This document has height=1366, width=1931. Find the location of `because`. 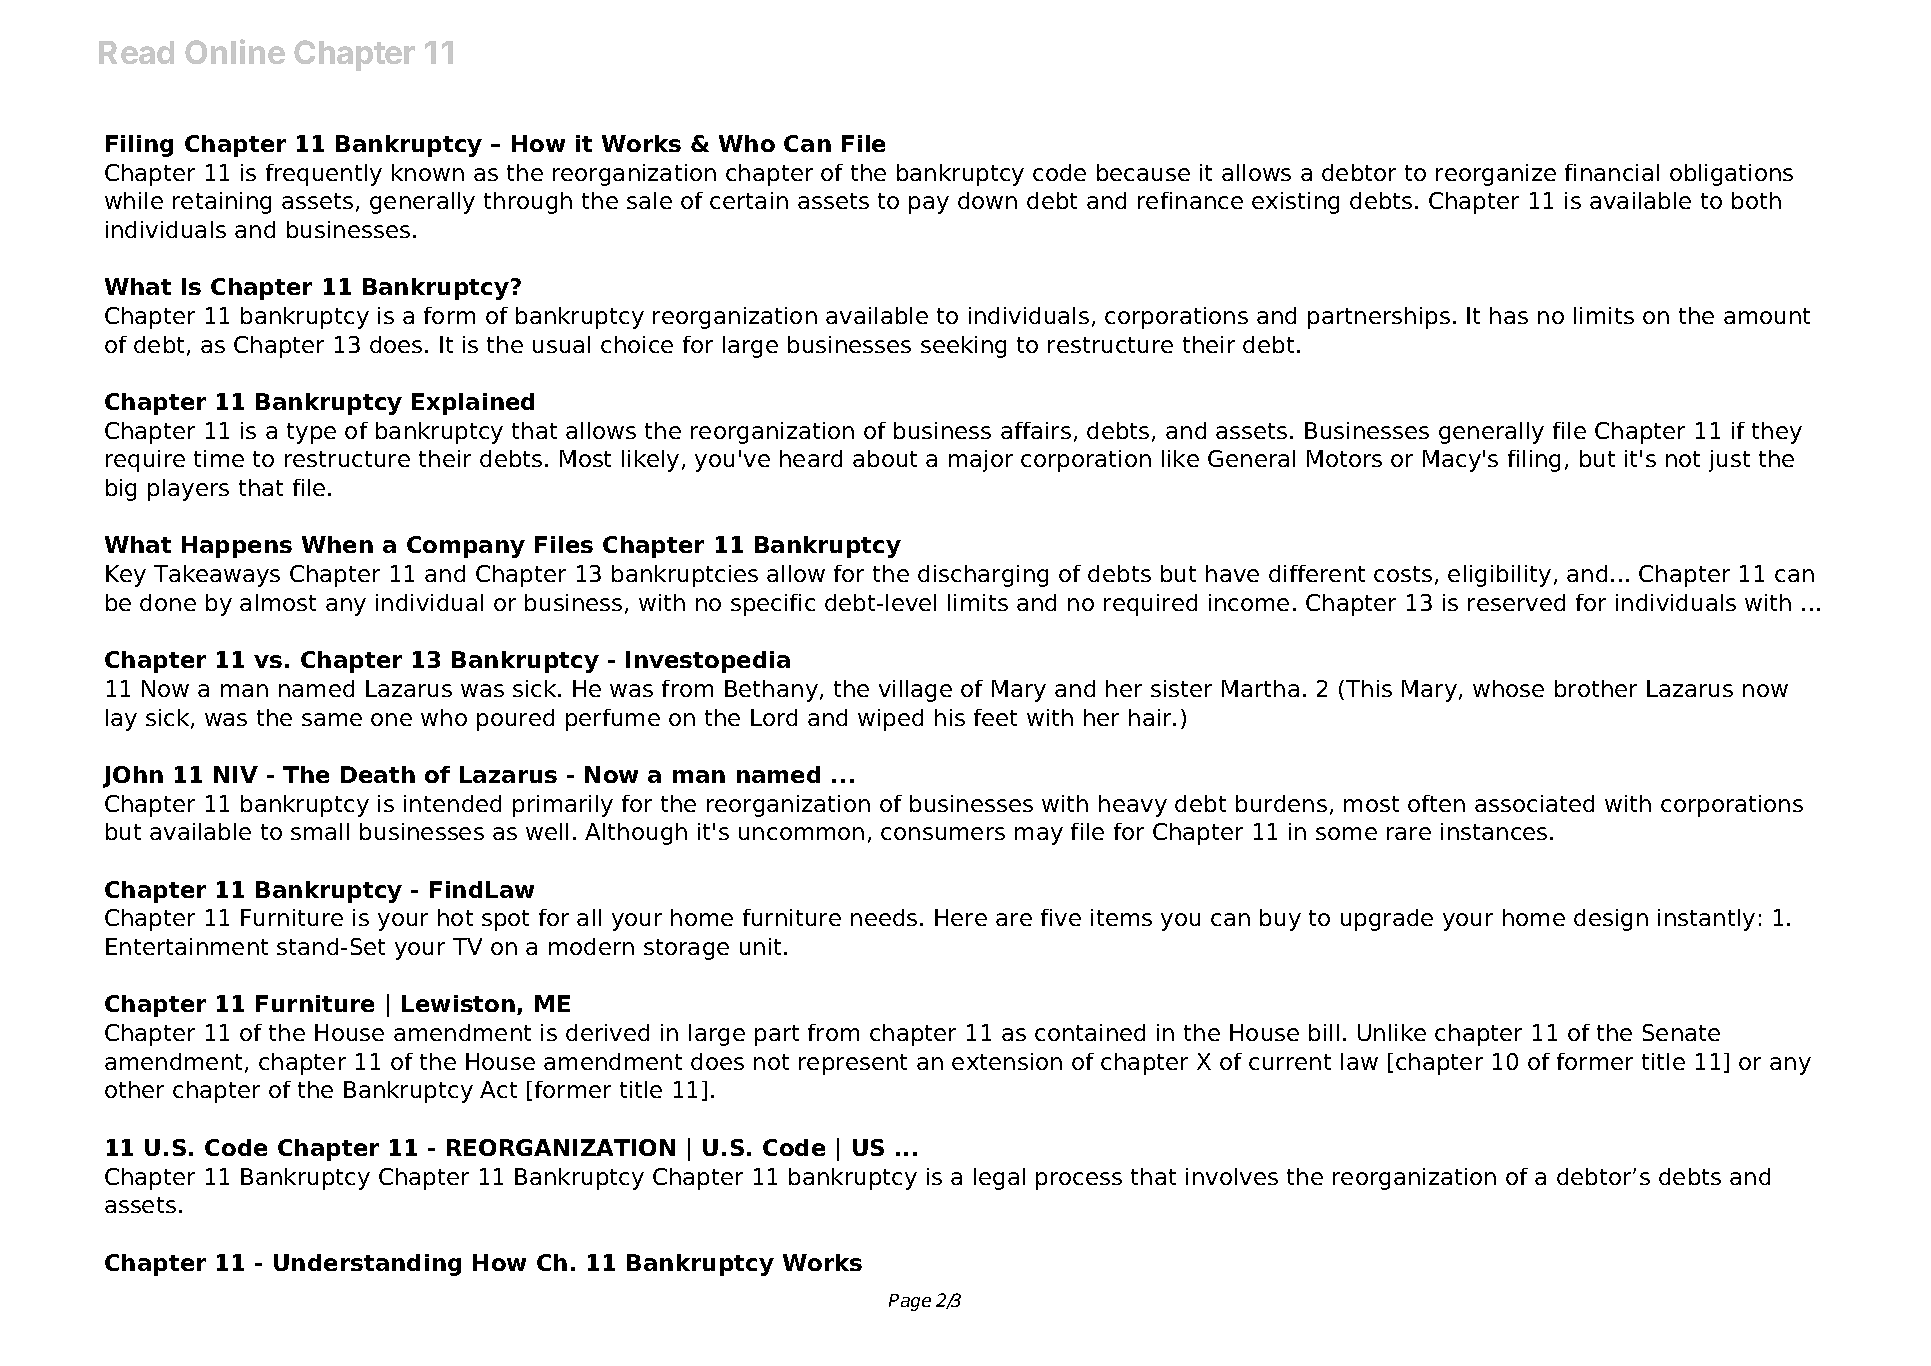

because is located at coordinates (1143, 172).
